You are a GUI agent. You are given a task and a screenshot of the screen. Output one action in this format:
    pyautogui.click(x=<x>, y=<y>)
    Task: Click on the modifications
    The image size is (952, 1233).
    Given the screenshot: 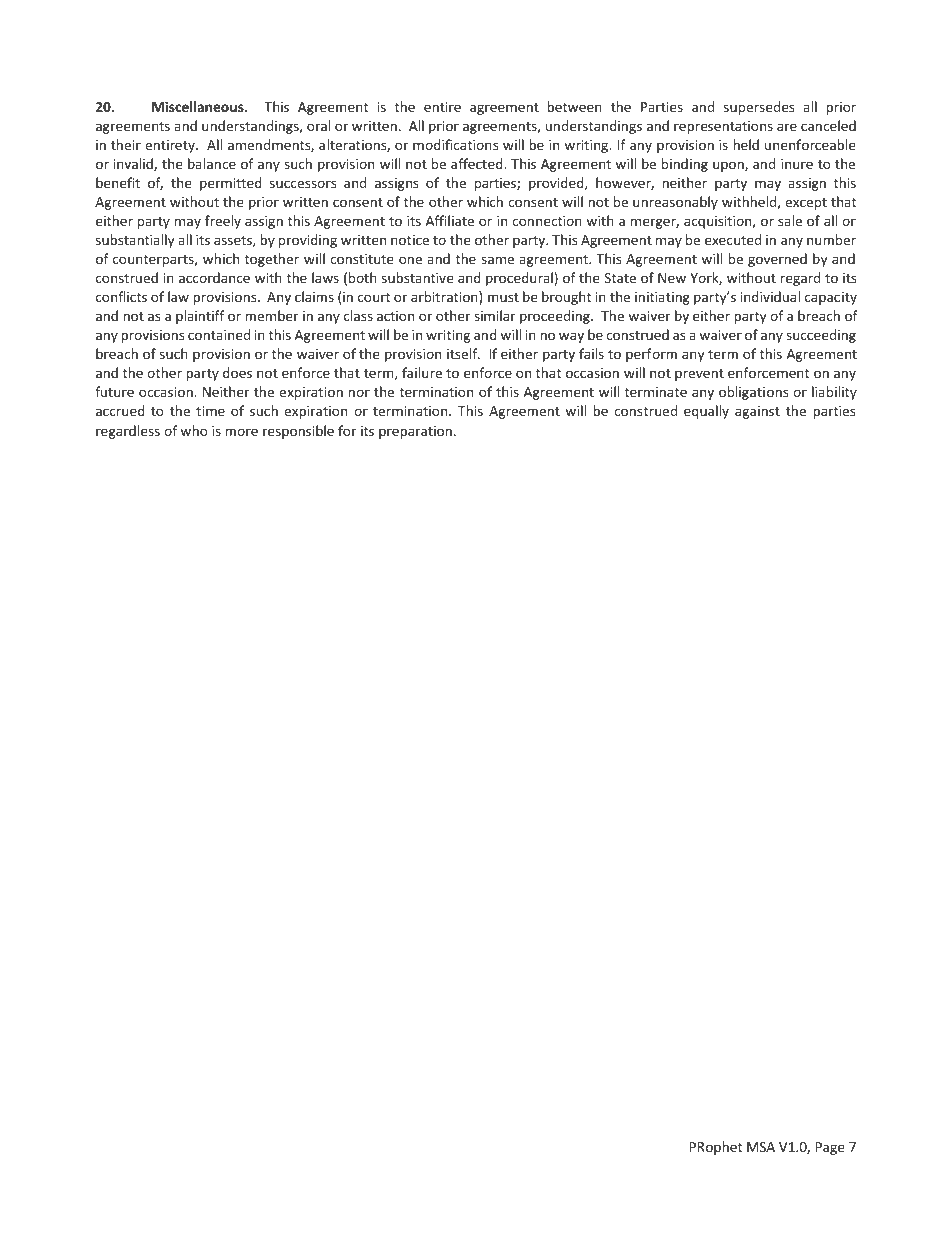 What is the action you would take?
    pyautogui.click(x=455, y=144)
